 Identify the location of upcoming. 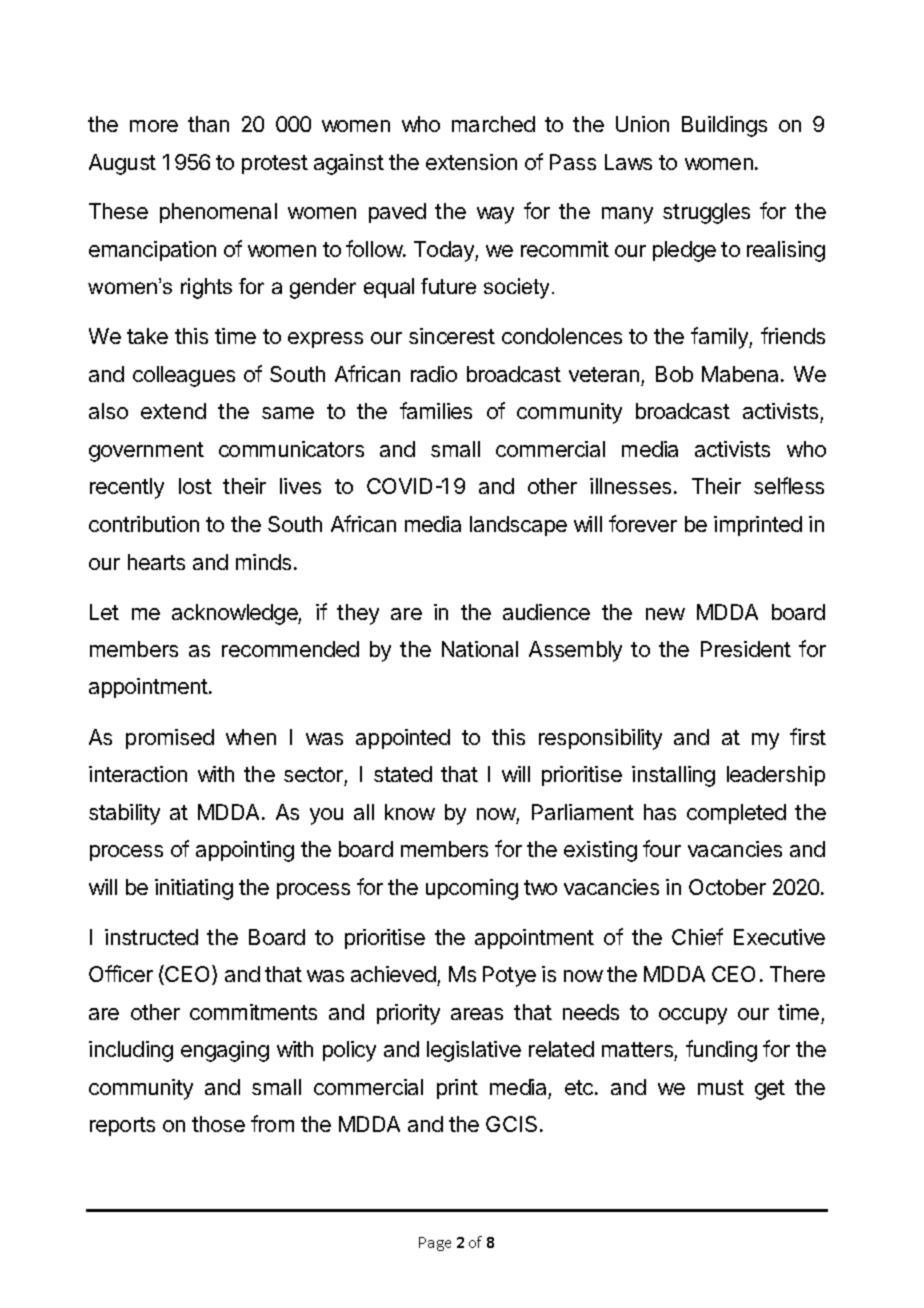
(472, 889).
